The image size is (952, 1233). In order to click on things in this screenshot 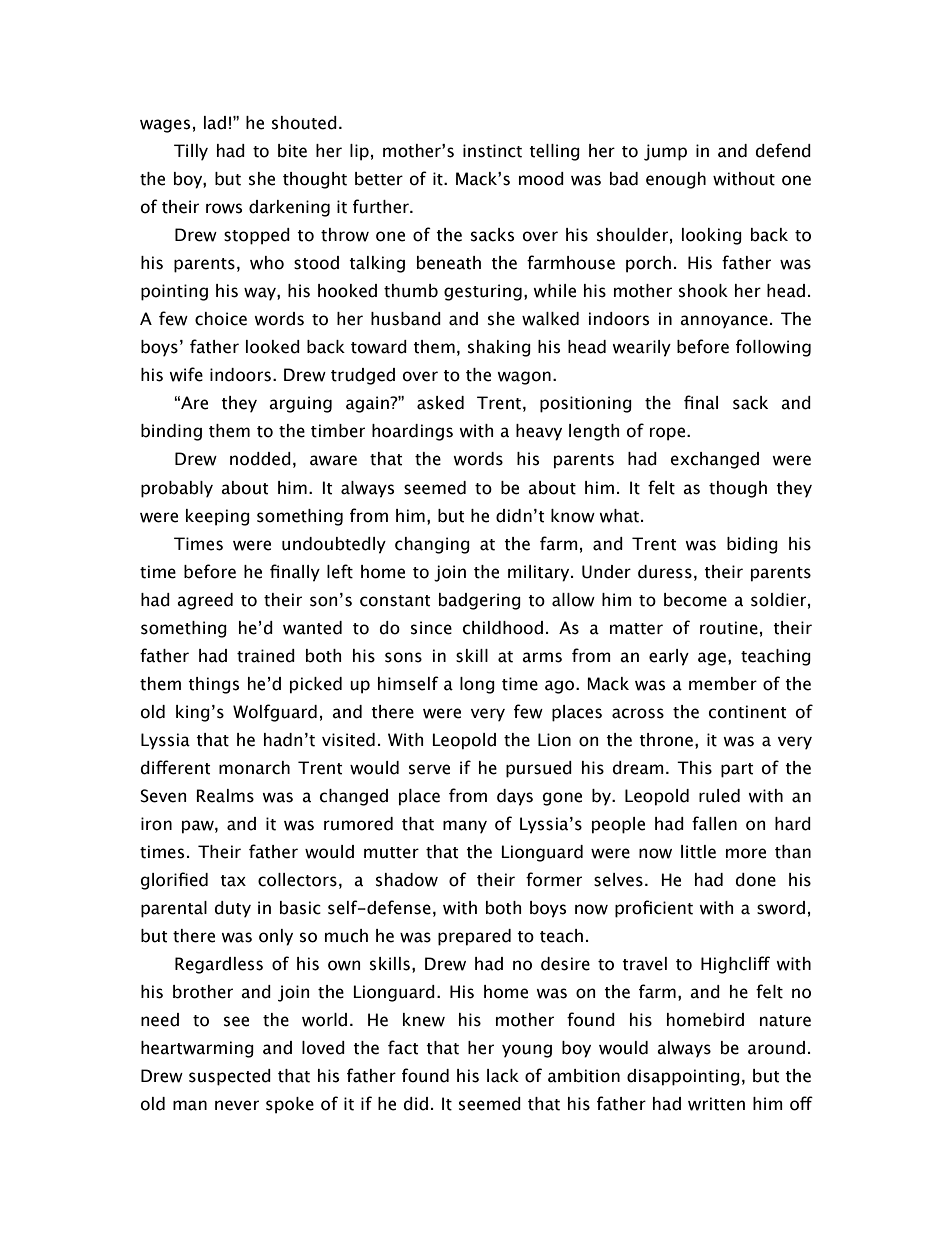, I will do `click(213, 685)`.
